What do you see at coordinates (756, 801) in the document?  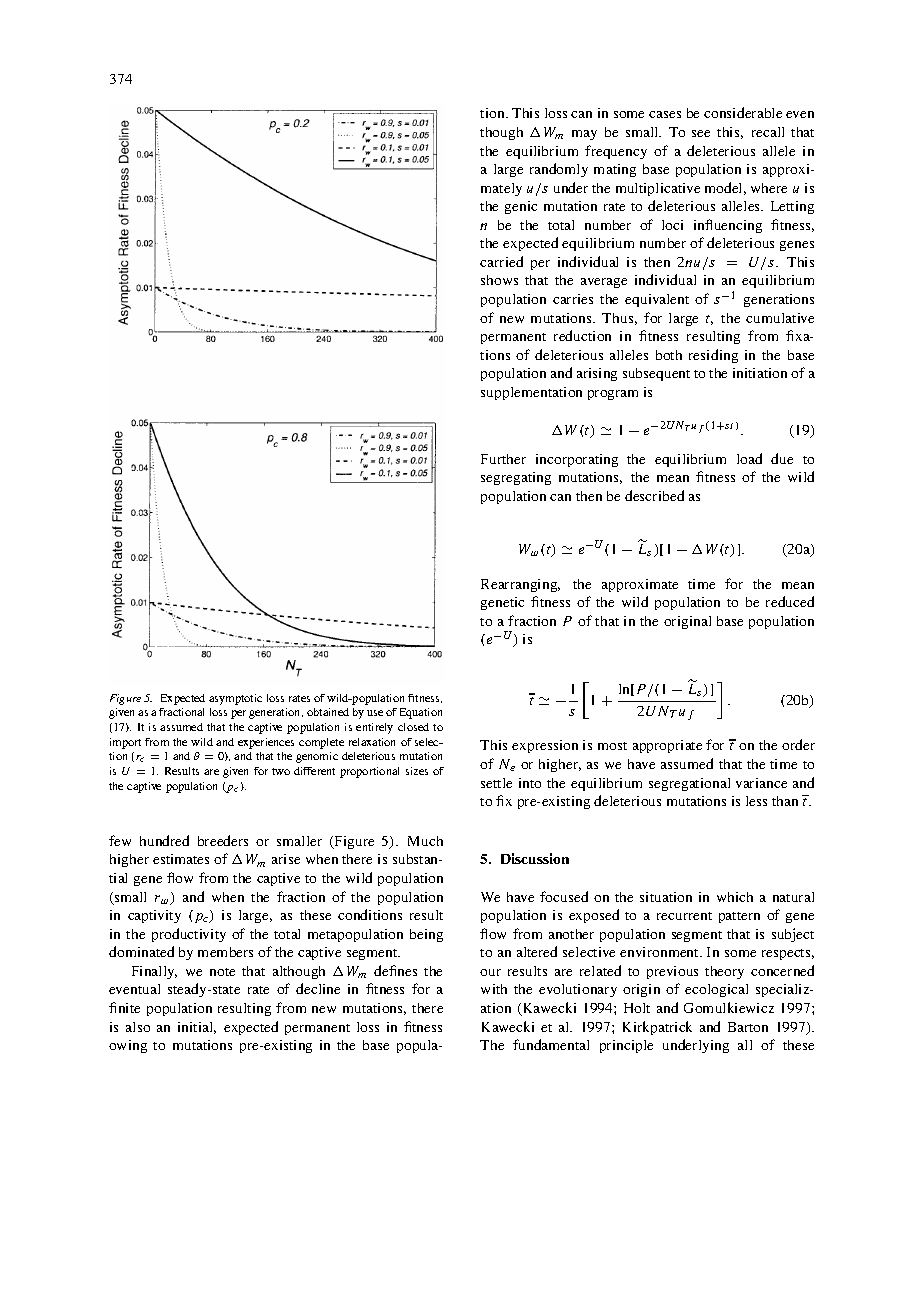 I see `less` at bounding box center [756, 801].
